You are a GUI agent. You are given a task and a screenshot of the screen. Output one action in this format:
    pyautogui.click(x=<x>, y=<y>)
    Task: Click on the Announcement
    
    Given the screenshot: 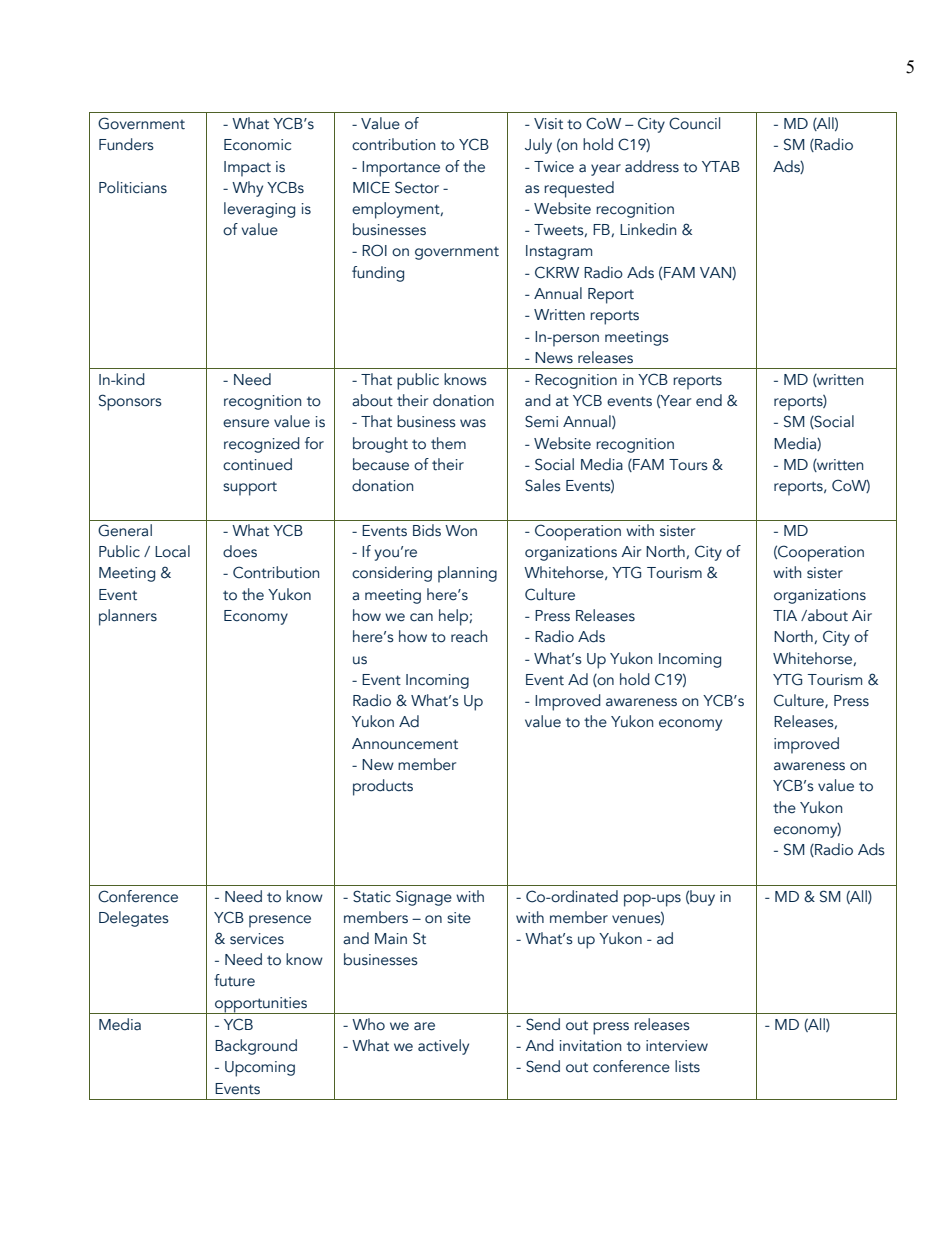 What is the action you would take?
    pyautogui.click(x=405, y=744)
